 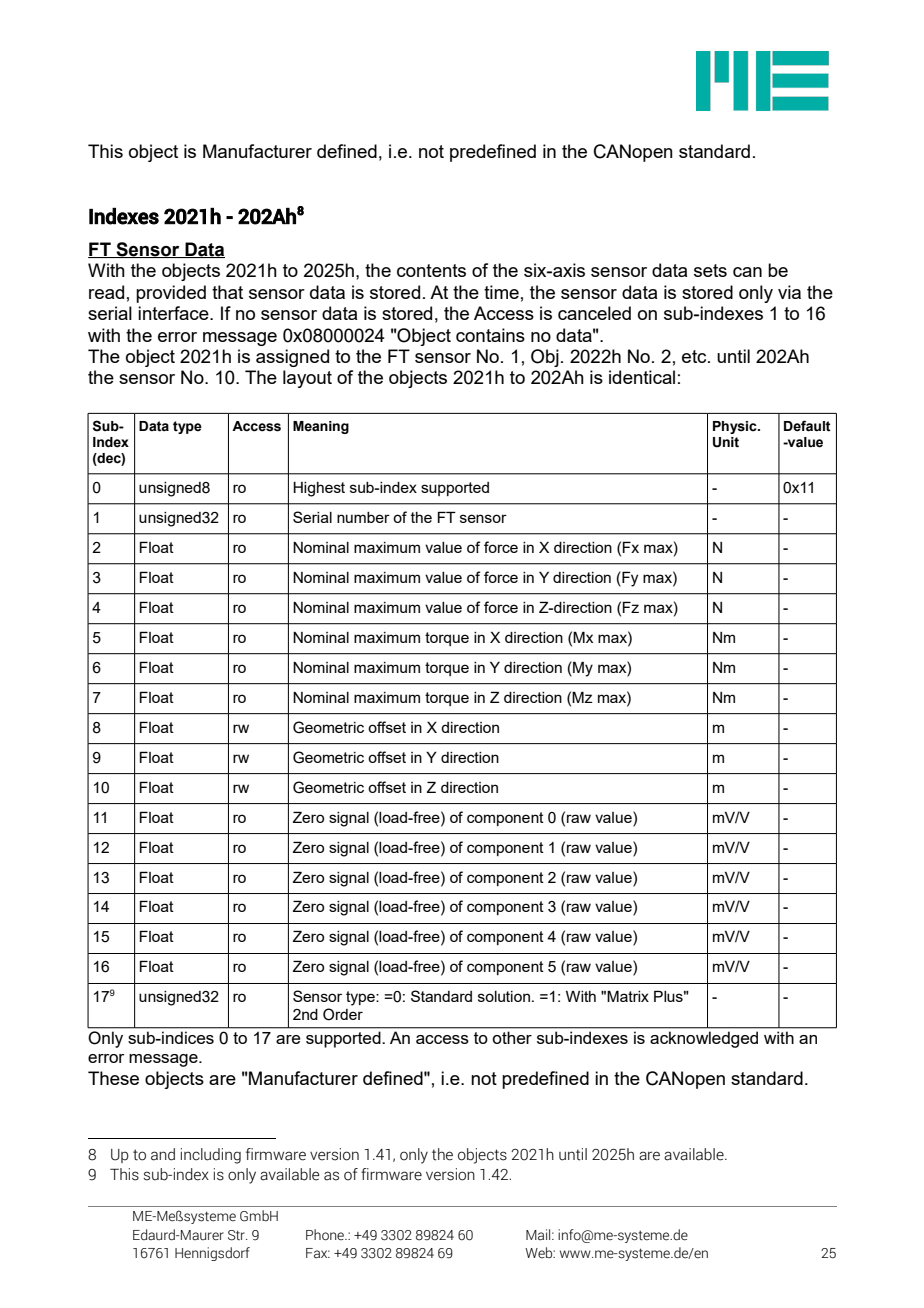 What do you see at coordinates (501, 292) in the image?
I see `time` at bounding box center [501, 292].
